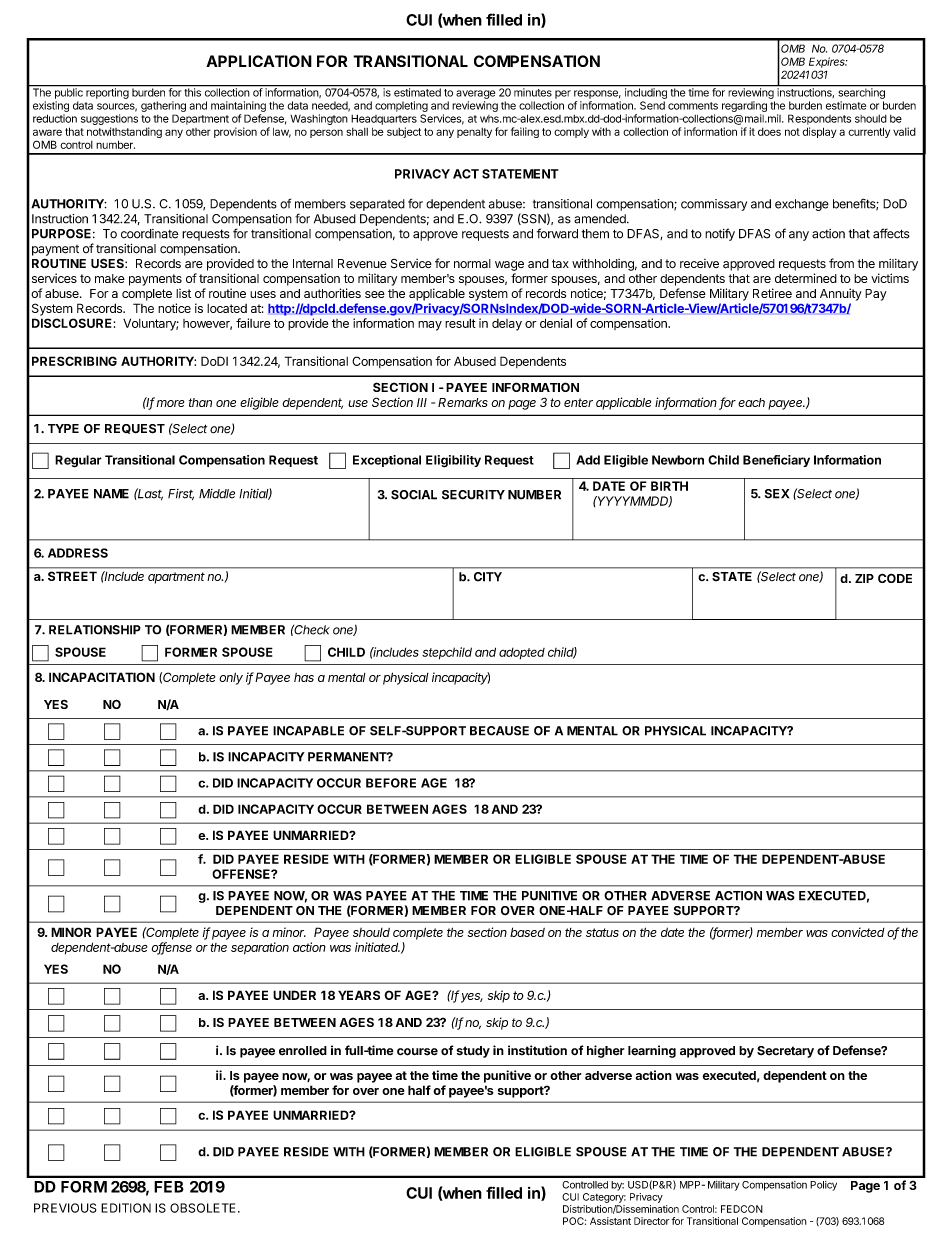 This screenshot has width=952, height=1233. I want to click on gathering, so click(163, 106).
